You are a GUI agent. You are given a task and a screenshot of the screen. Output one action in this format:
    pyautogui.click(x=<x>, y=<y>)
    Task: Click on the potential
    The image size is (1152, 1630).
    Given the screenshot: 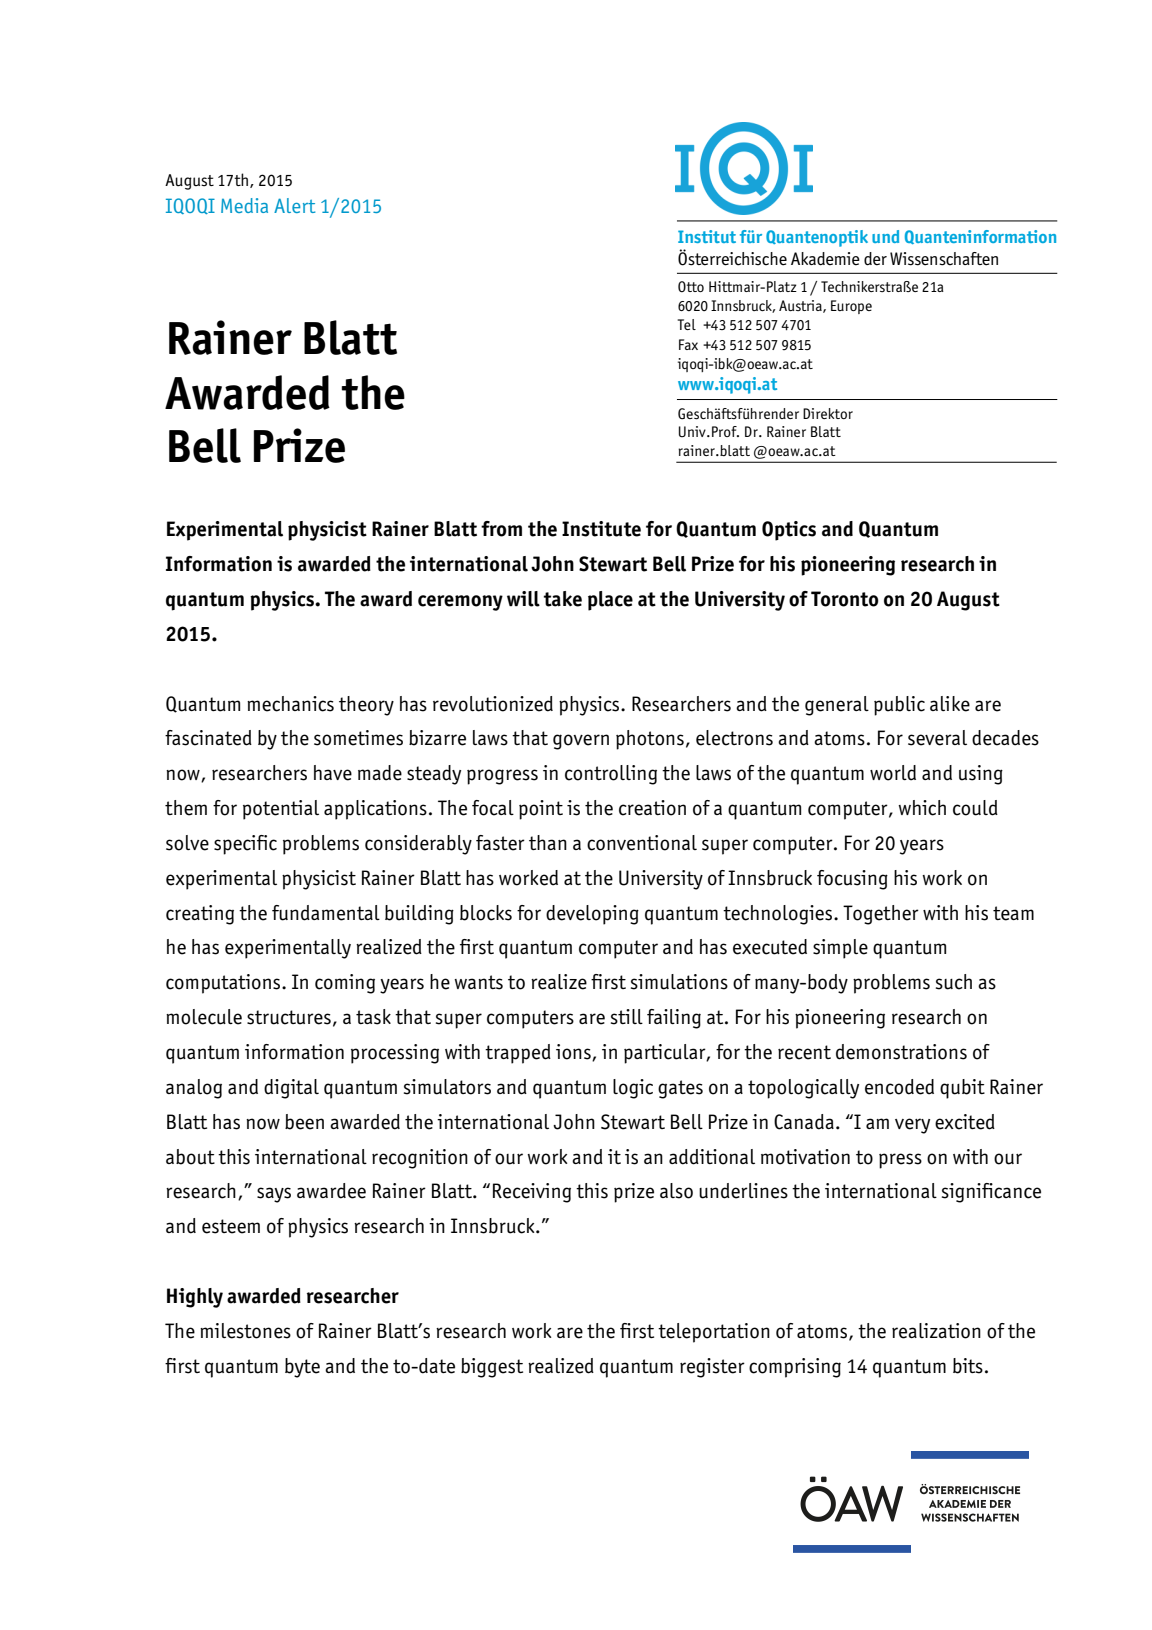 What is the action you would take?
    pyautogui.click(x=281, y=810)
